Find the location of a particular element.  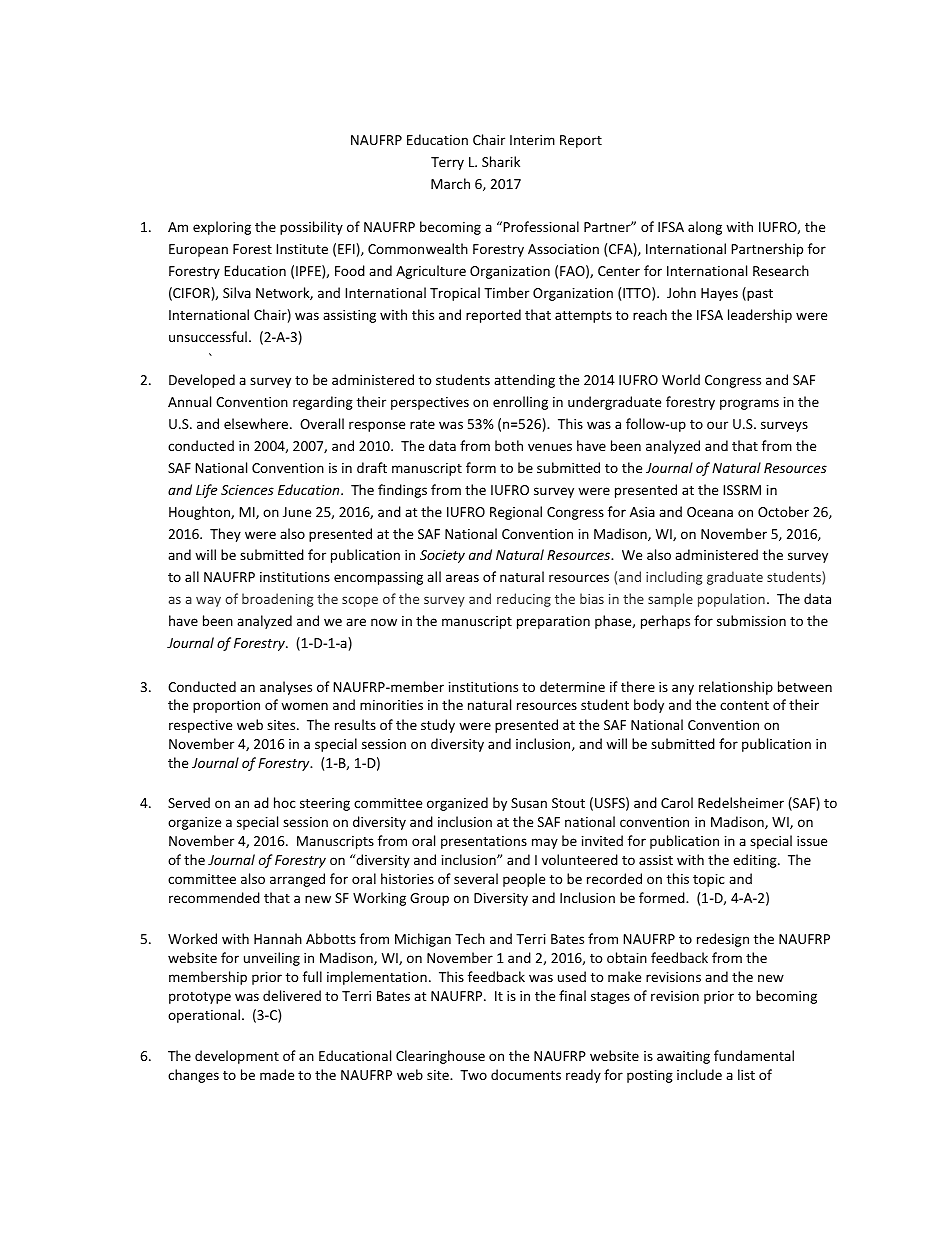

fundamental is located at coordinates (754, 1055).
